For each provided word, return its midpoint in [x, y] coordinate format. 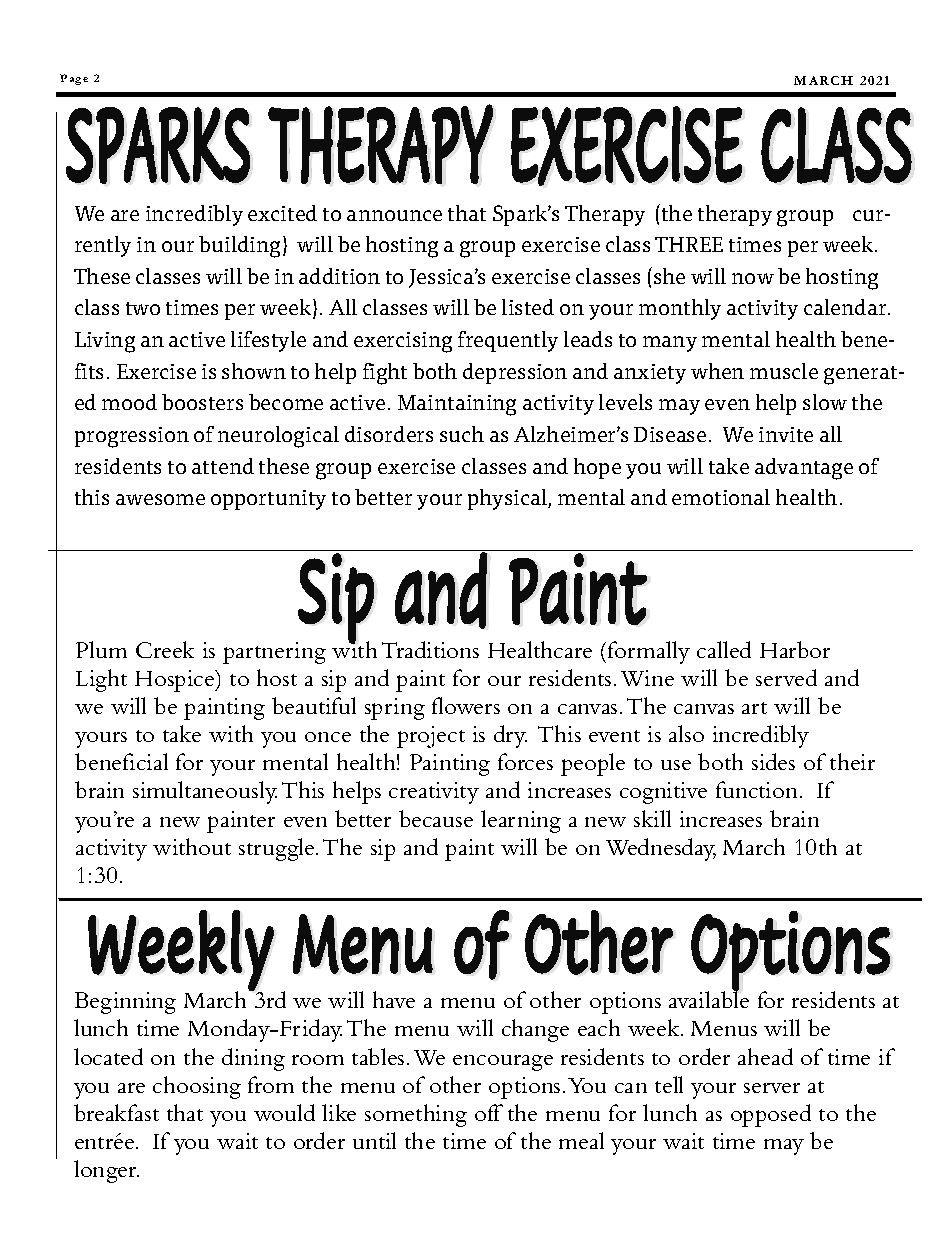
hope [597, 468]
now [753, 278]
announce [394, 215]
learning [521, 821]
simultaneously [205, 792]
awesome [160, 499]
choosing [197, 1087]
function [758, 789]
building [241, 247]
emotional [721, 497]
